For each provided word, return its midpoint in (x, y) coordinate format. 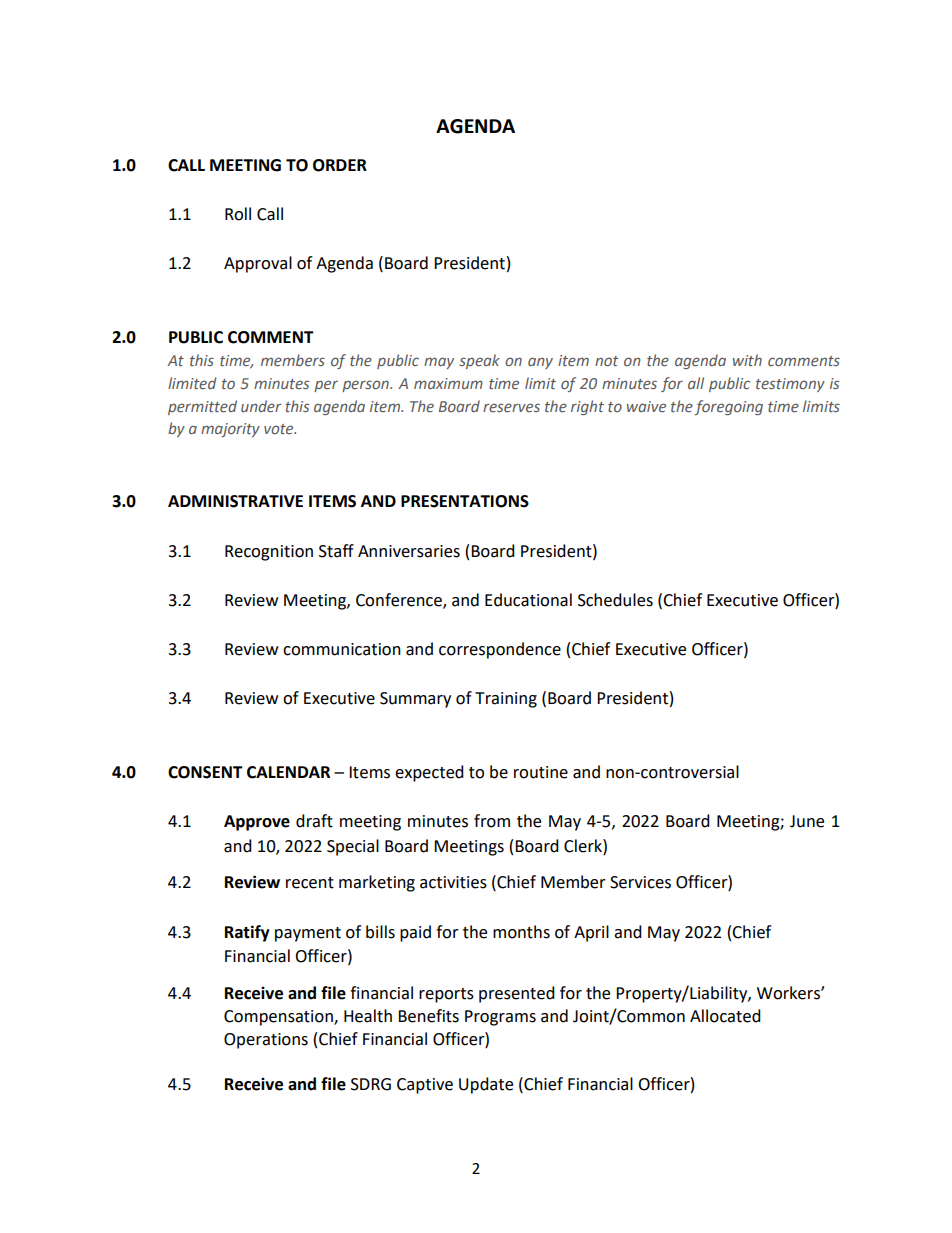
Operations (266, 1041)
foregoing (728, 407)
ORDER (340, 165)
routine (541, 772)
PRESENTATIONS (465, 501)
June (807, 821)
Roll (238, 214)
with (747, 360)
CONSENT (205, 772)
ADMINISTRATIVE (235, 501)
